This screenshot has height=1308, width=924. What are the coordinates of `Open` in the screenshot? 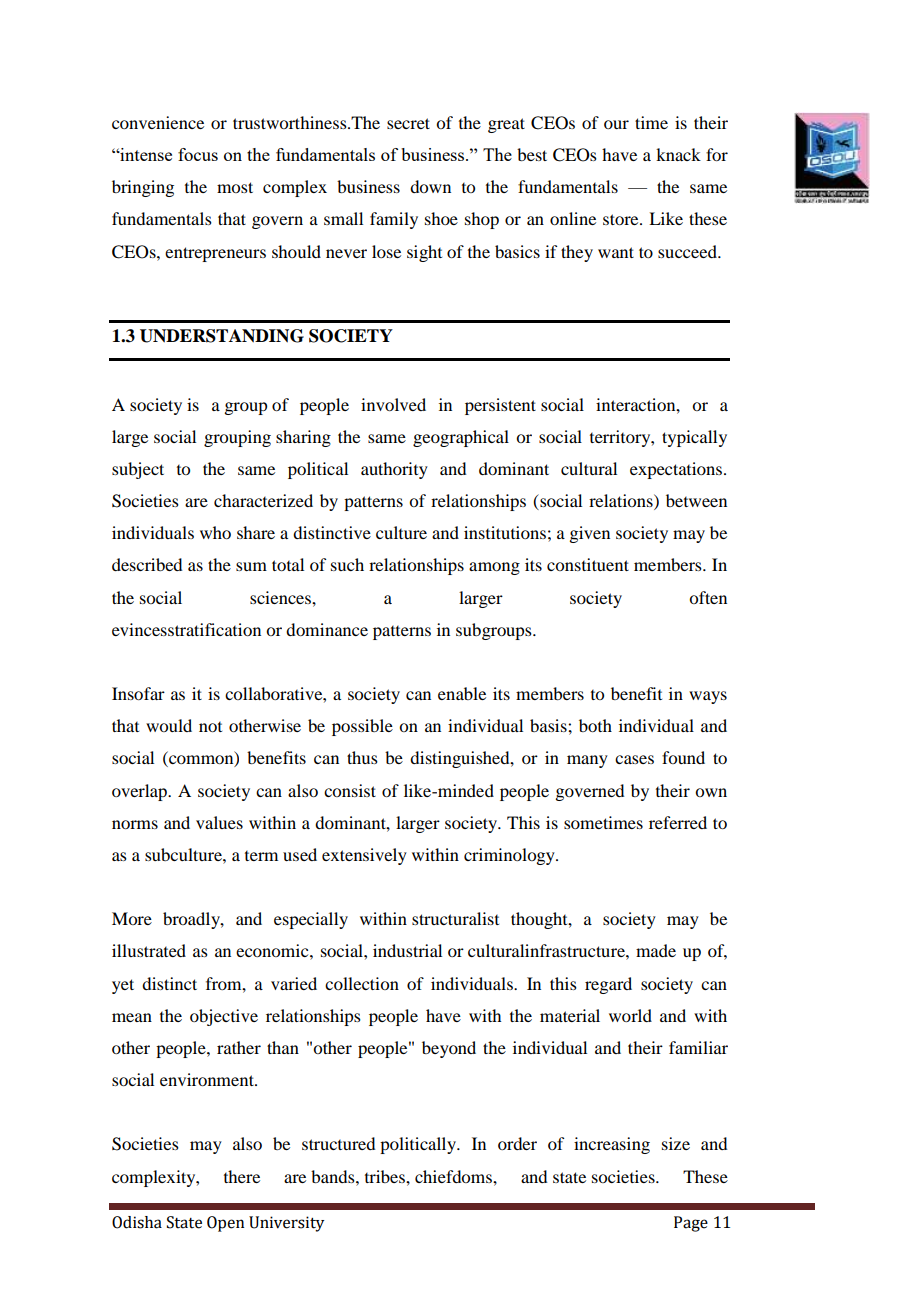 It's located at (225, 1224).
